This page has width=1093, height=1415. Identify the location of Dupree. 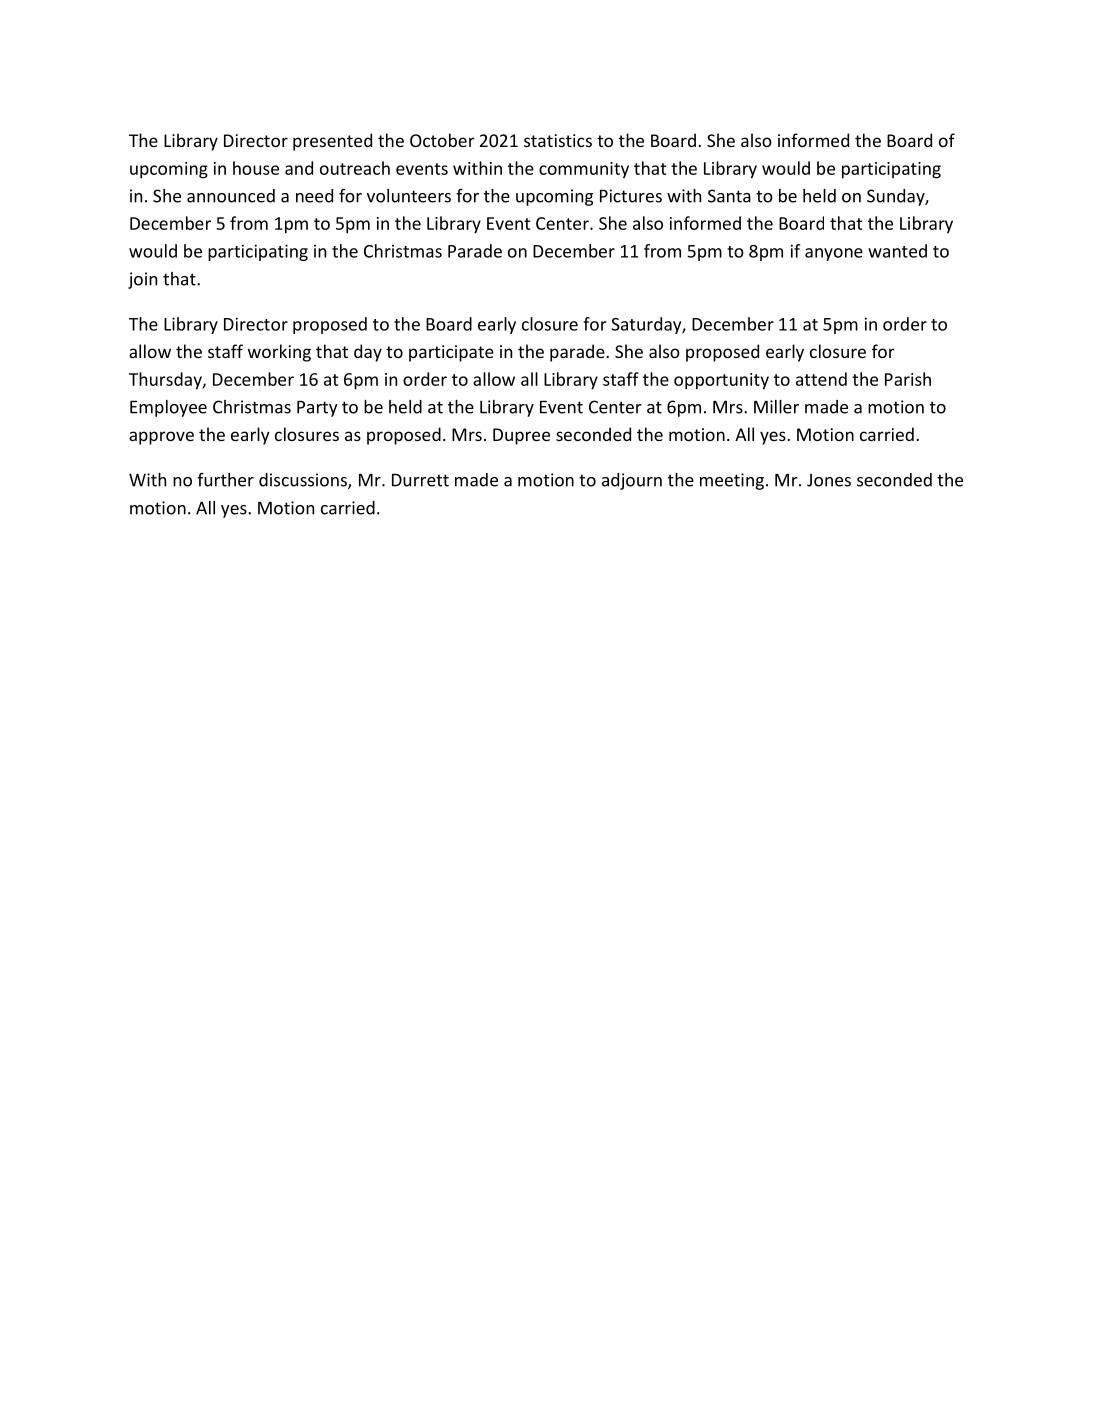
(521, 436).
